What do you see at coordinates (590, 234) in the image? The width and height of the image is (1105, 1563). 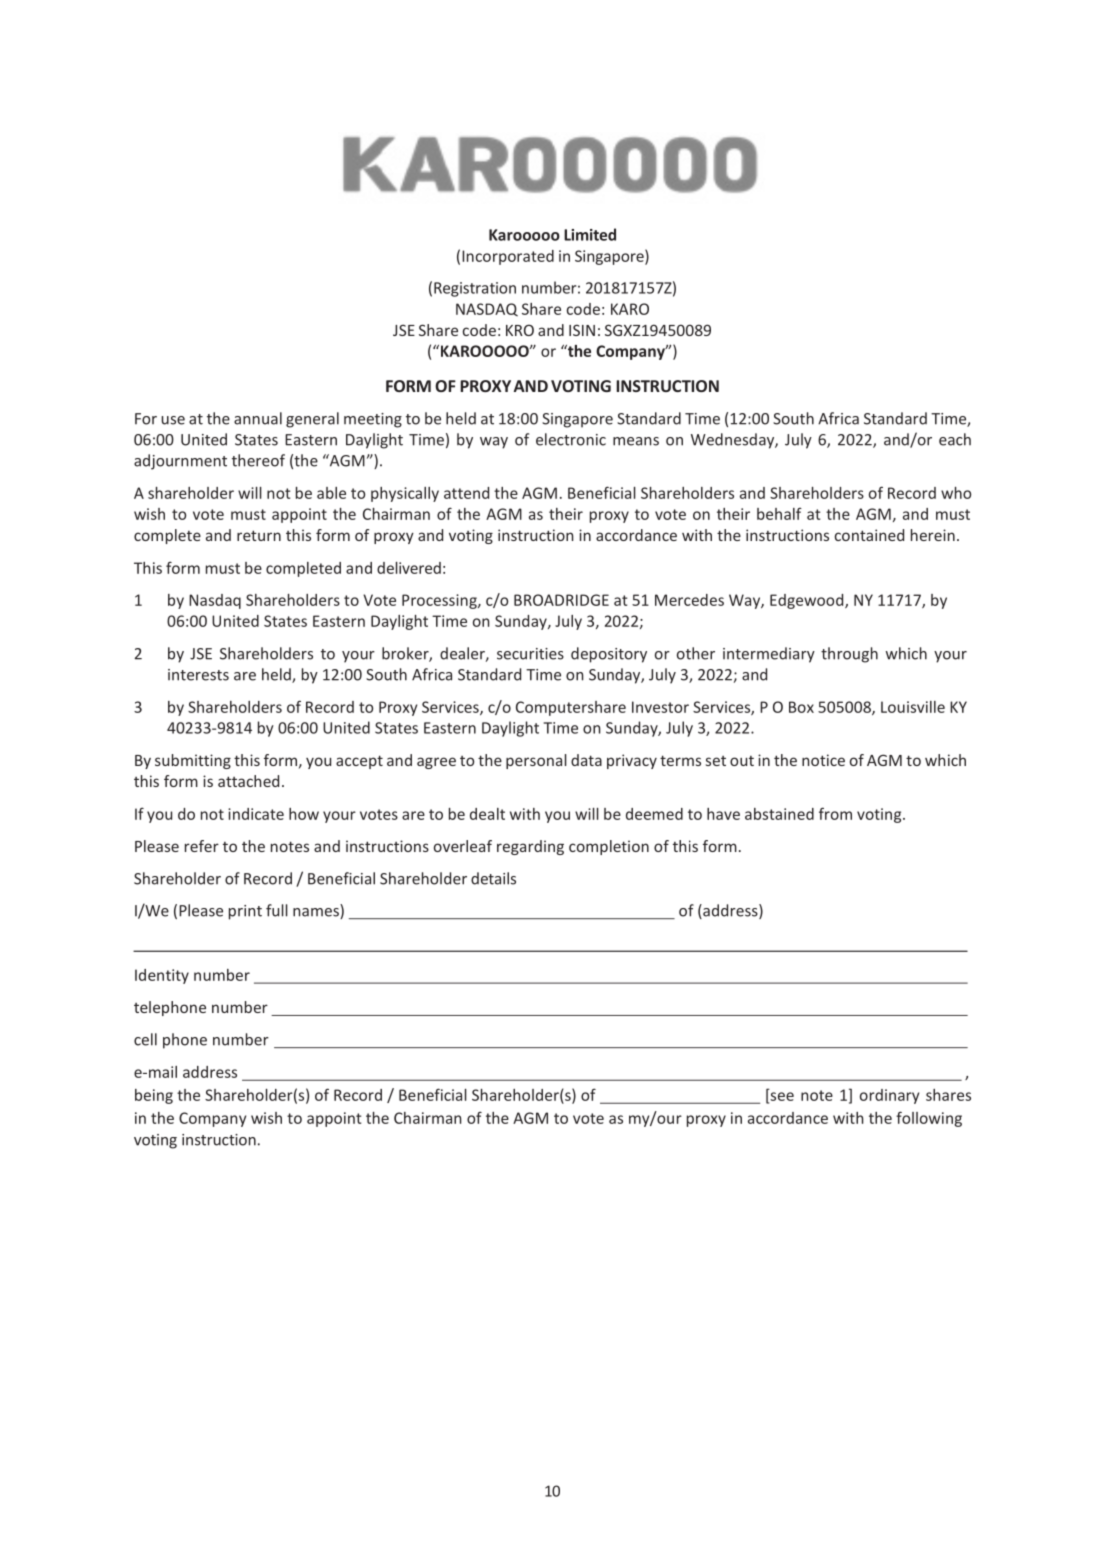 I see `Limited` at bounding box center [590, 234].
